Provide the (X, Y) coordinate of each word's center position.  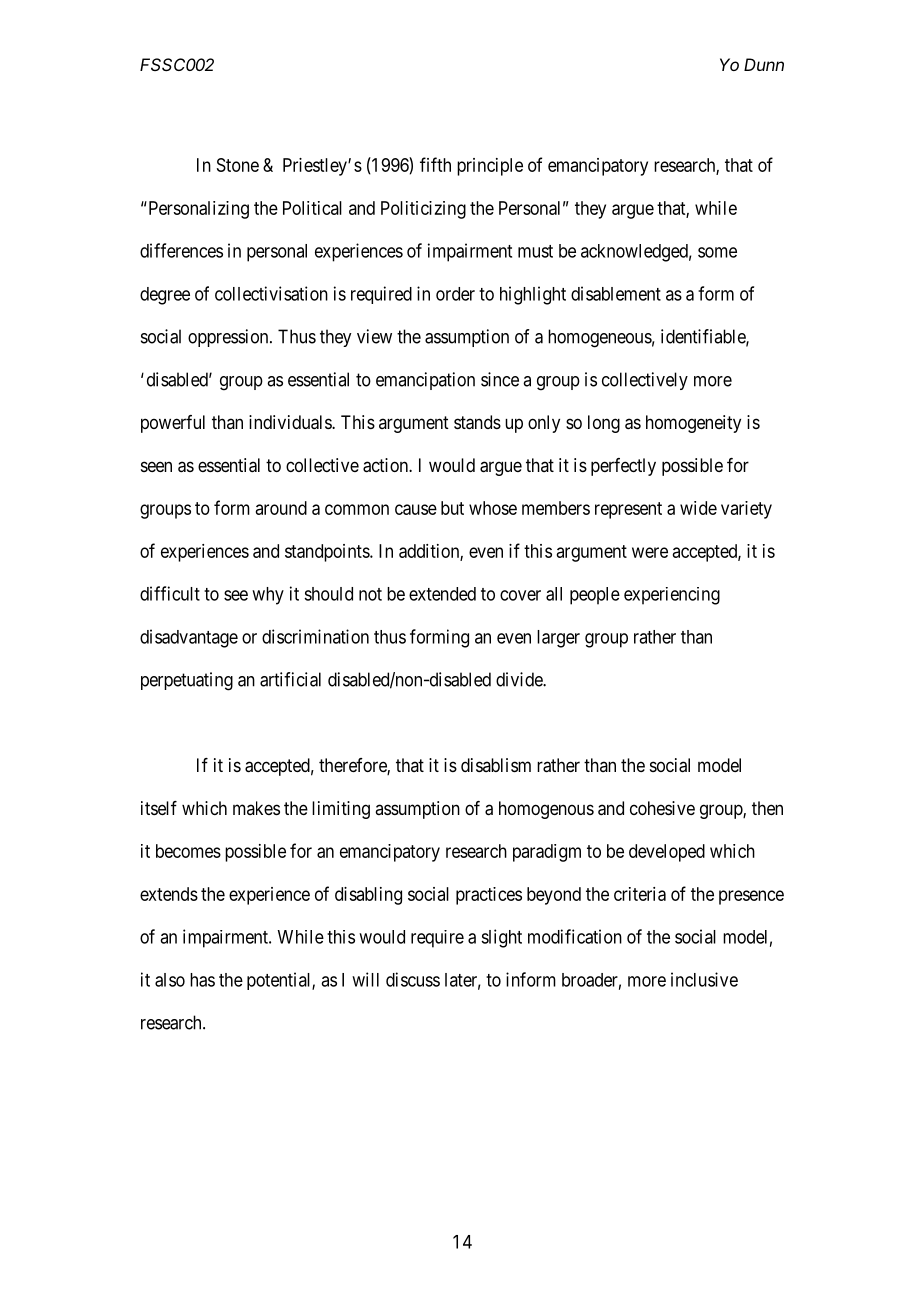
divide (520, 679)
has (202, 980)
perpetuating (187, 681)
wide (698, 508)
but (452, 508)
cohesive (662, 808)
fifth (435, 164)
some (717, 252)
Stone (238, 165)
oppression (229, 338)
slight (501, 938)
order (455, 294)
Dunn (764, 64)
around (281, 508)
